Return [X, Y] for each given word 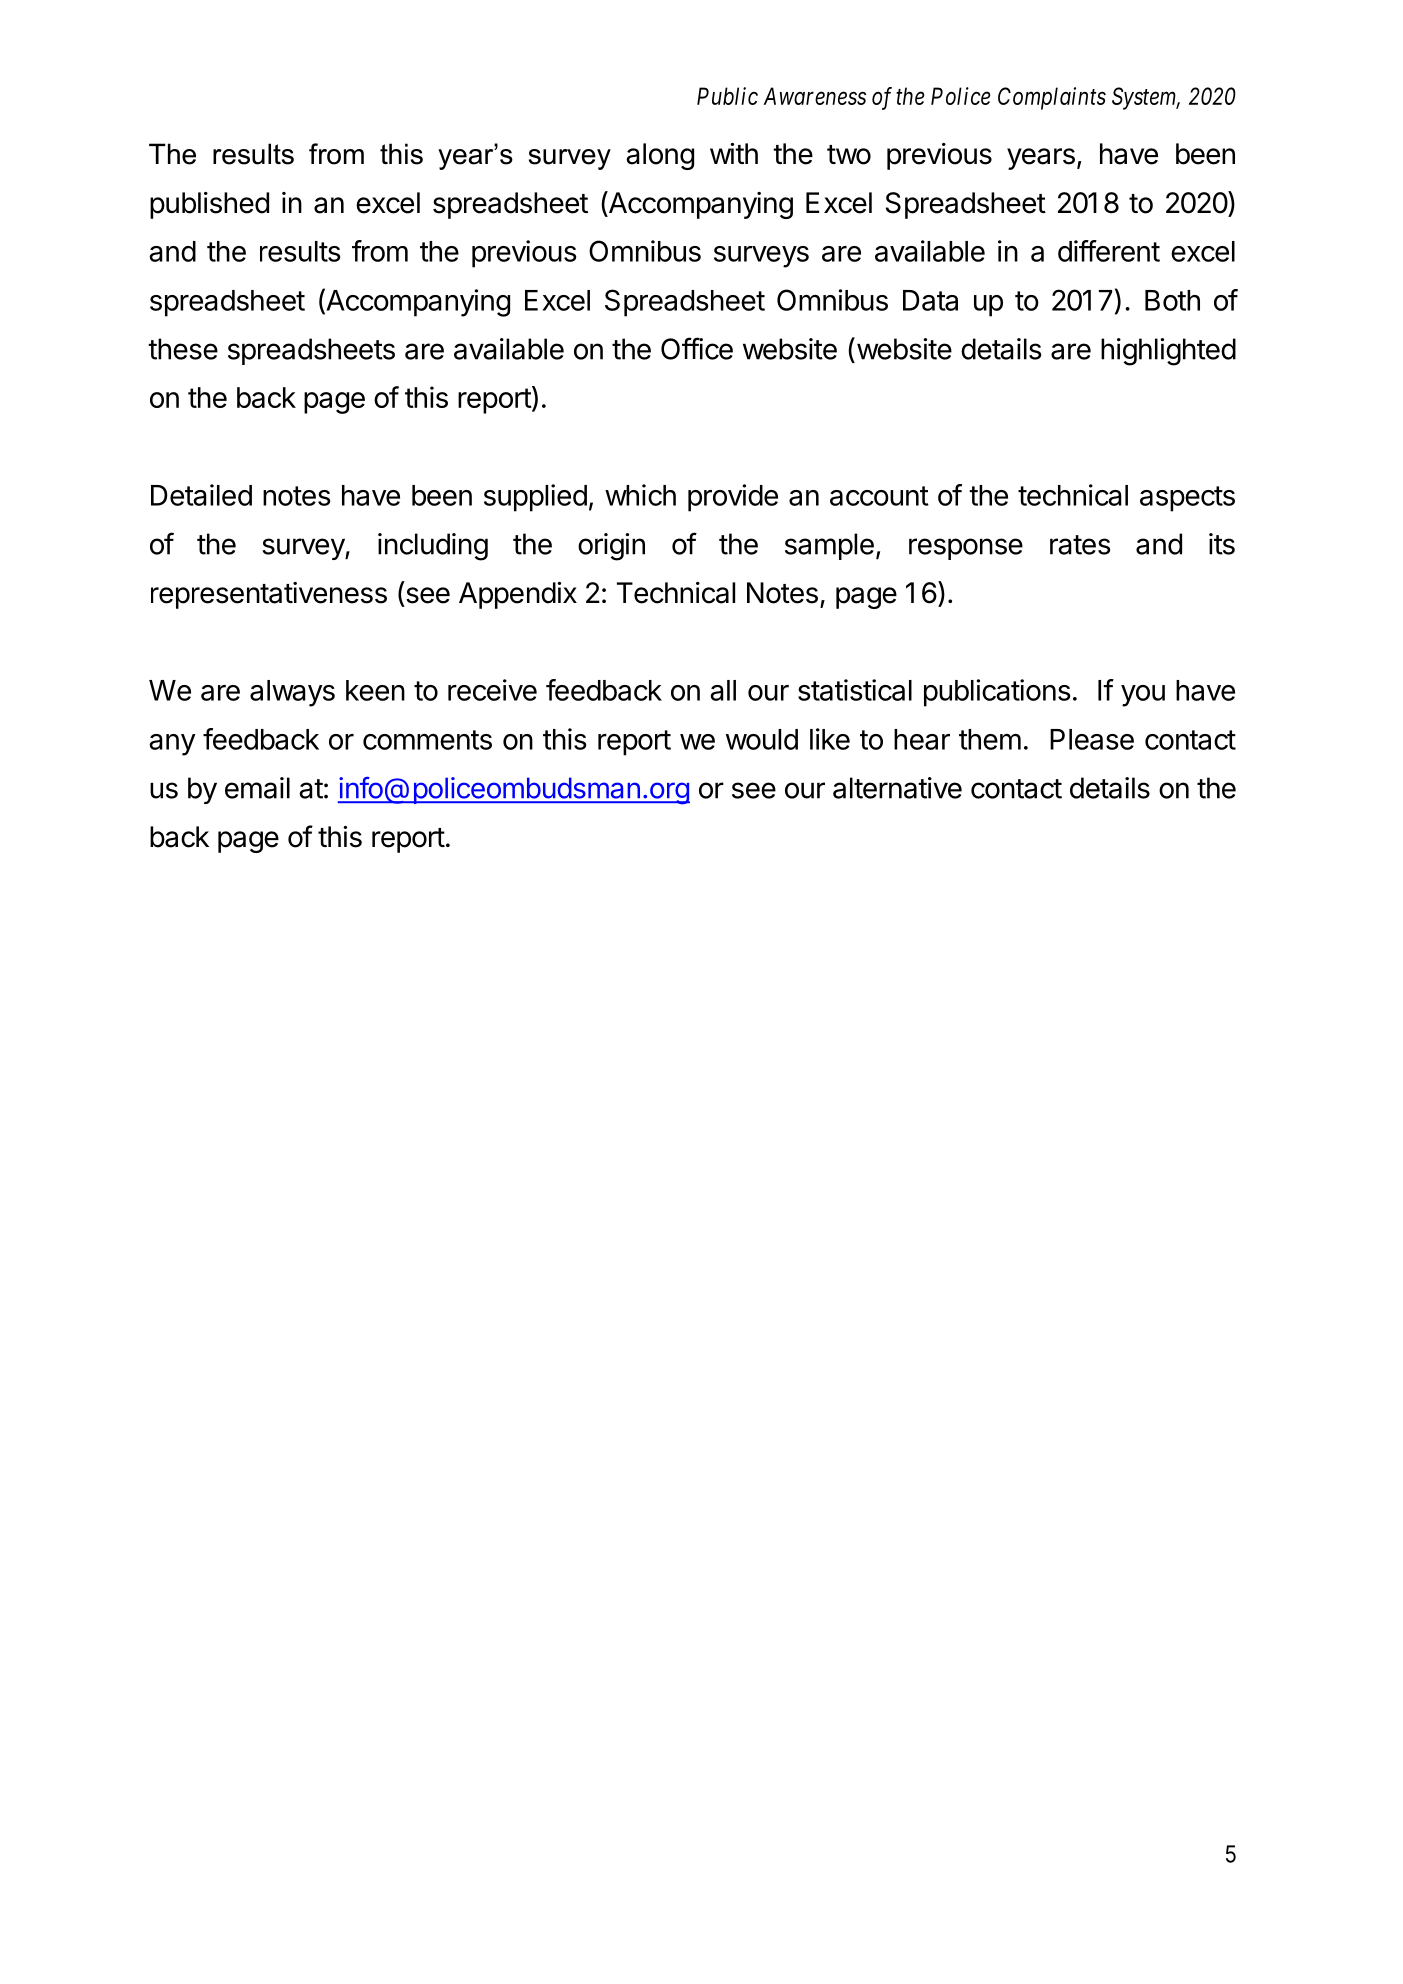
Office [697, 348]
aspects [1187, 499]
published [209, 205]
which [640, 495]
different [1109, 251]
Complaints [1052, 98]
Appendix [518, 595]
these [183, 349]
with [734, 153]
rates [1080, 545]
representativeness [269, 595]
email [257, 788]
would [762, 739]
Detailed [201, 495]
